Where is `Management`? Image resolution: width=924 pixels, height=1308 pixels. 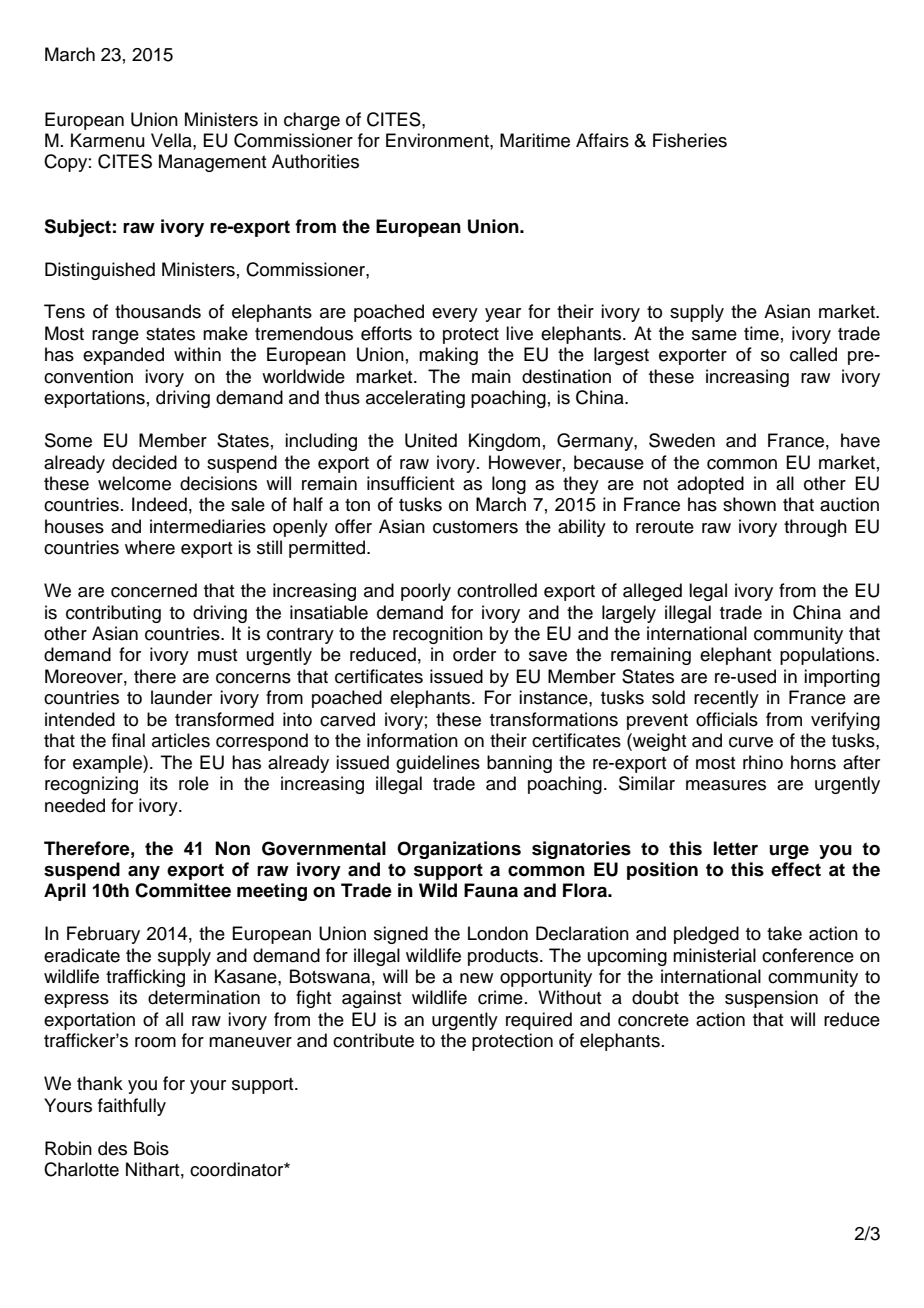
Management is located at coordinates (213, 163).
